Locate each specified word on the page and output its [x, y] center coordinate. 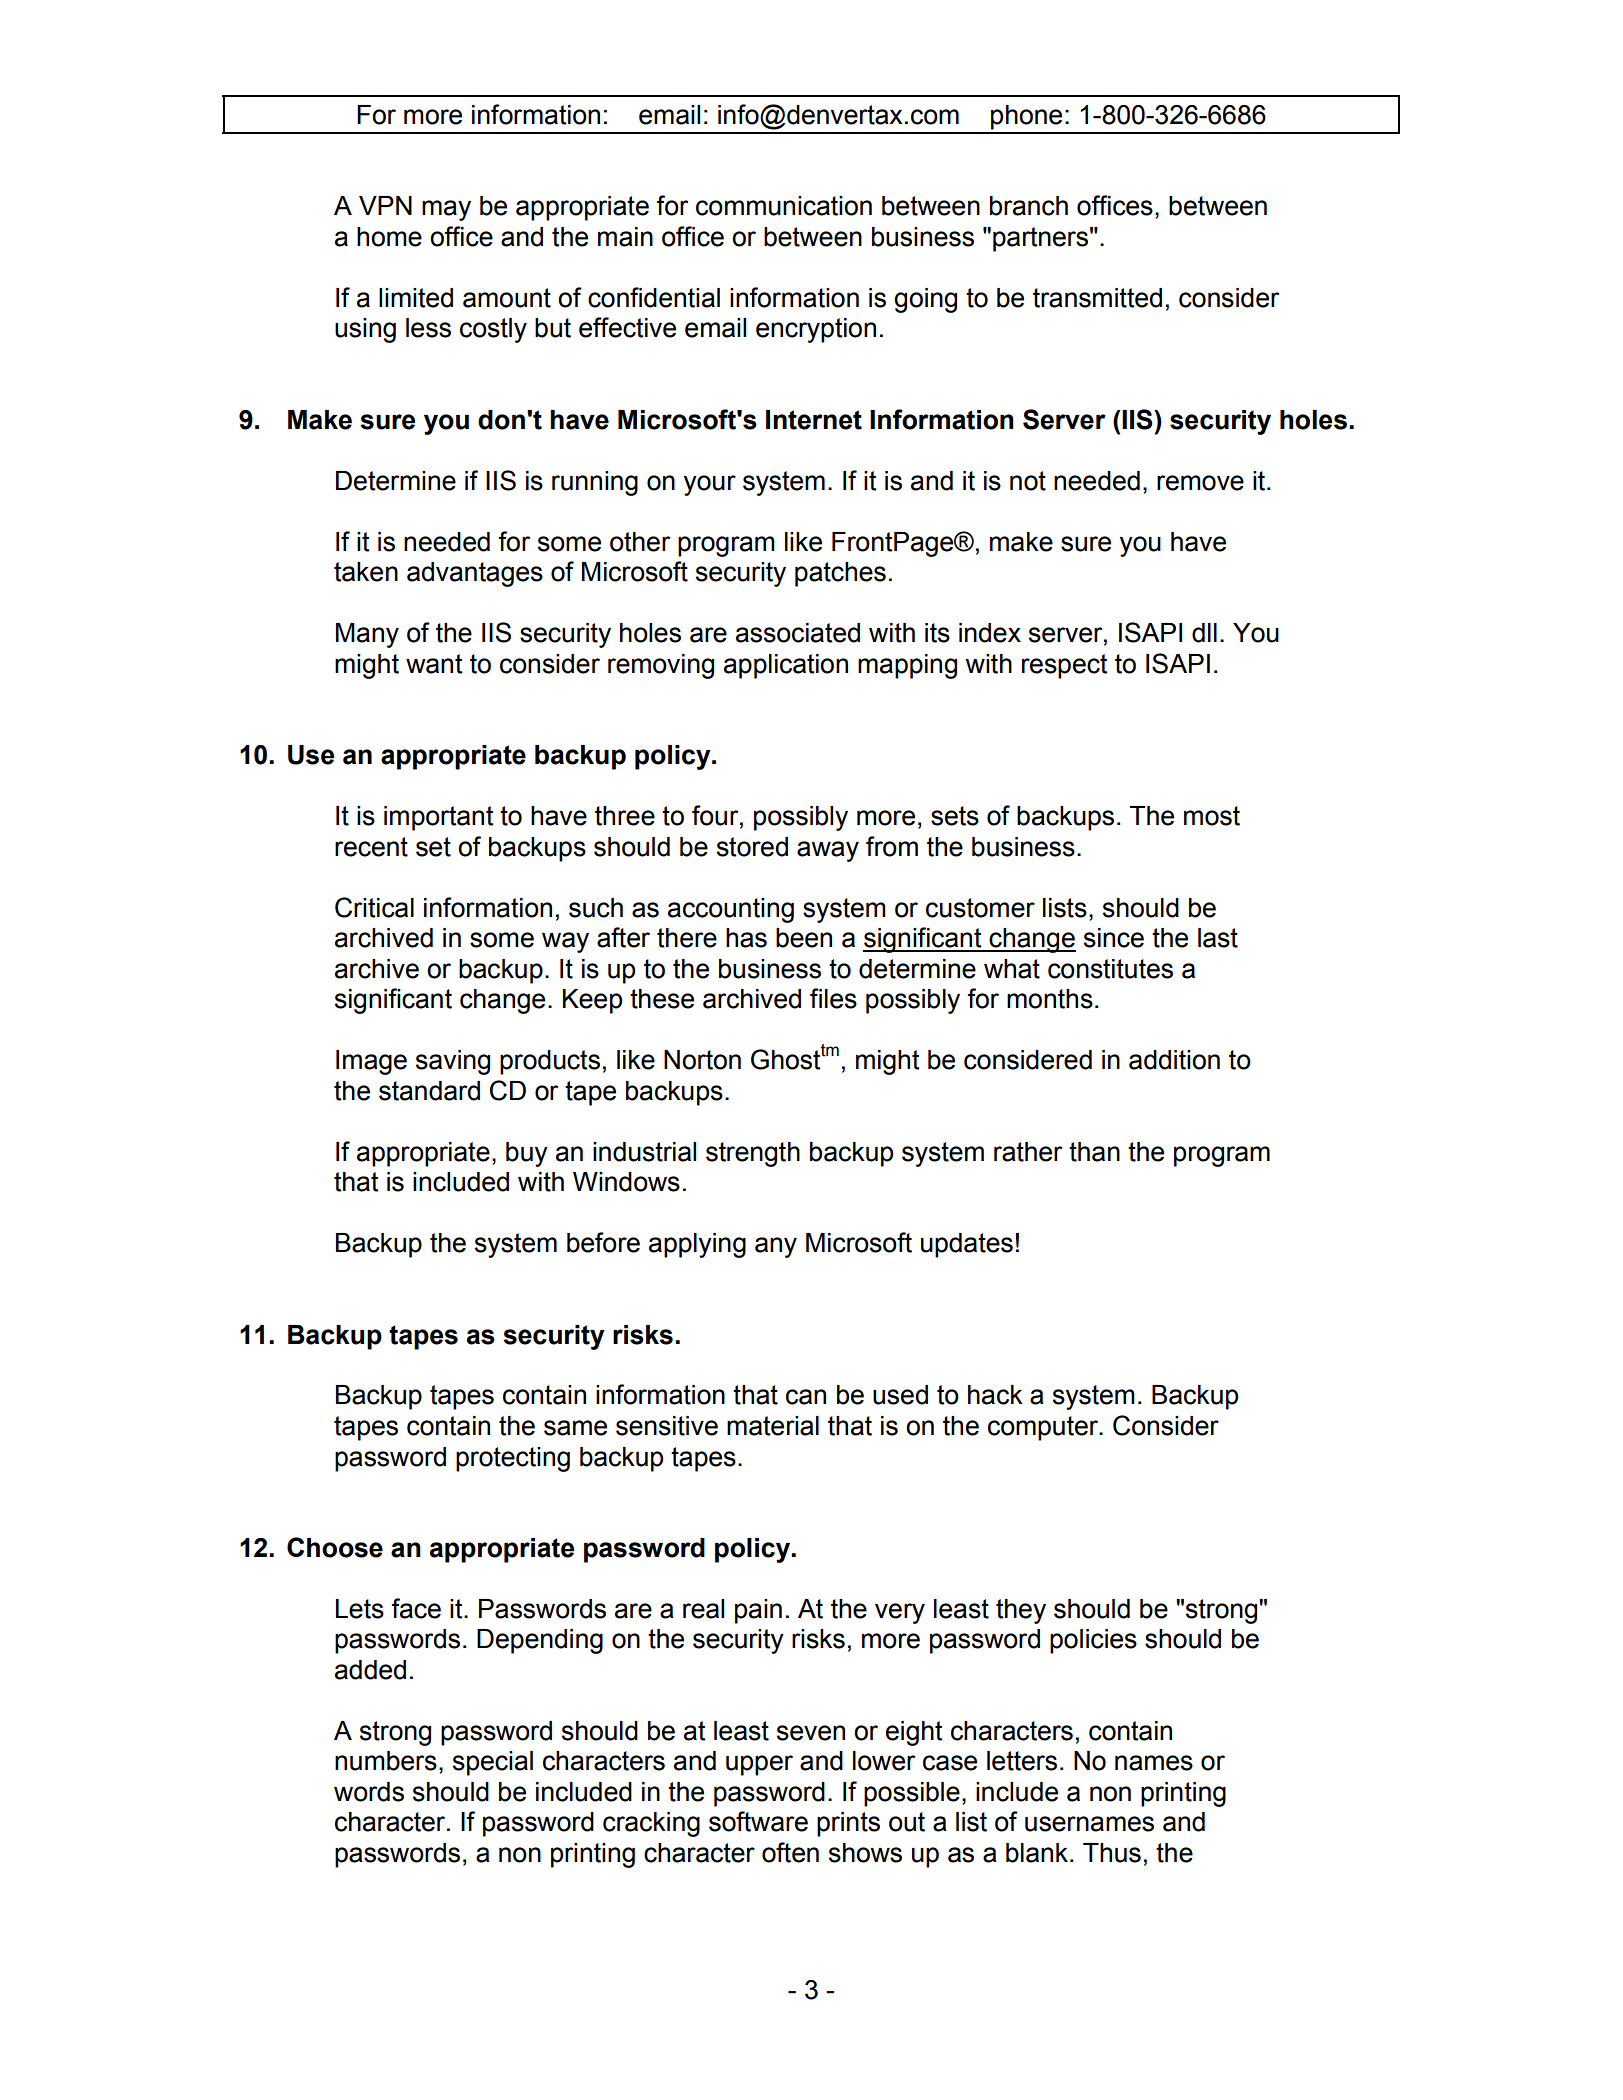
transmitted [1097, 298]
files [833, 998]
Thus [1112, 1853]
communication [784, 206]
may [446, 210]
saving [453, 1062]
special [493, 1763]
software [758, 1821]
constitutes [1110, 969]
